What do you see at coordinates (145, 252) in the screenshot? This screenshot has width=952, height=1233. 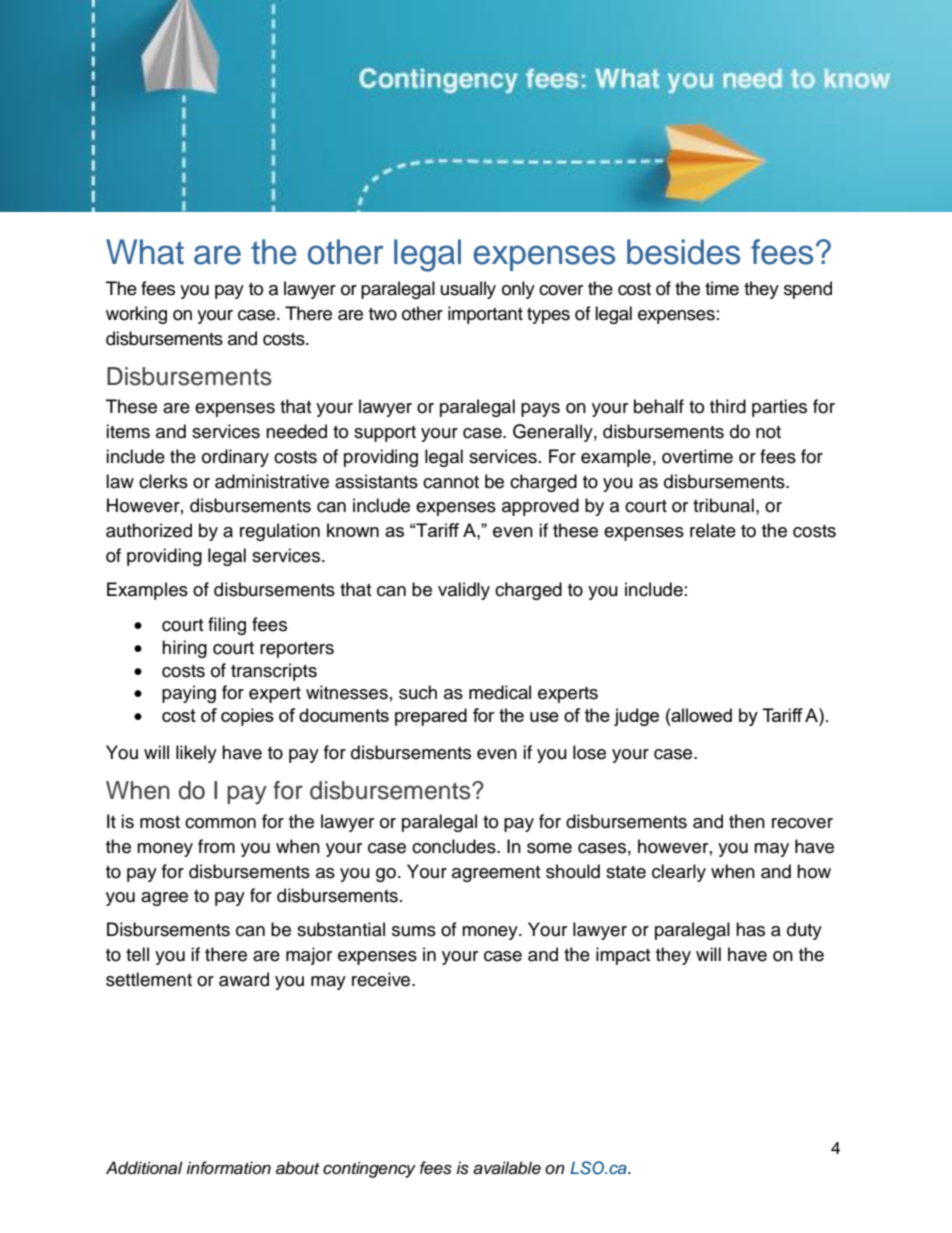 I see `What` at bounding box center [145, 252].
